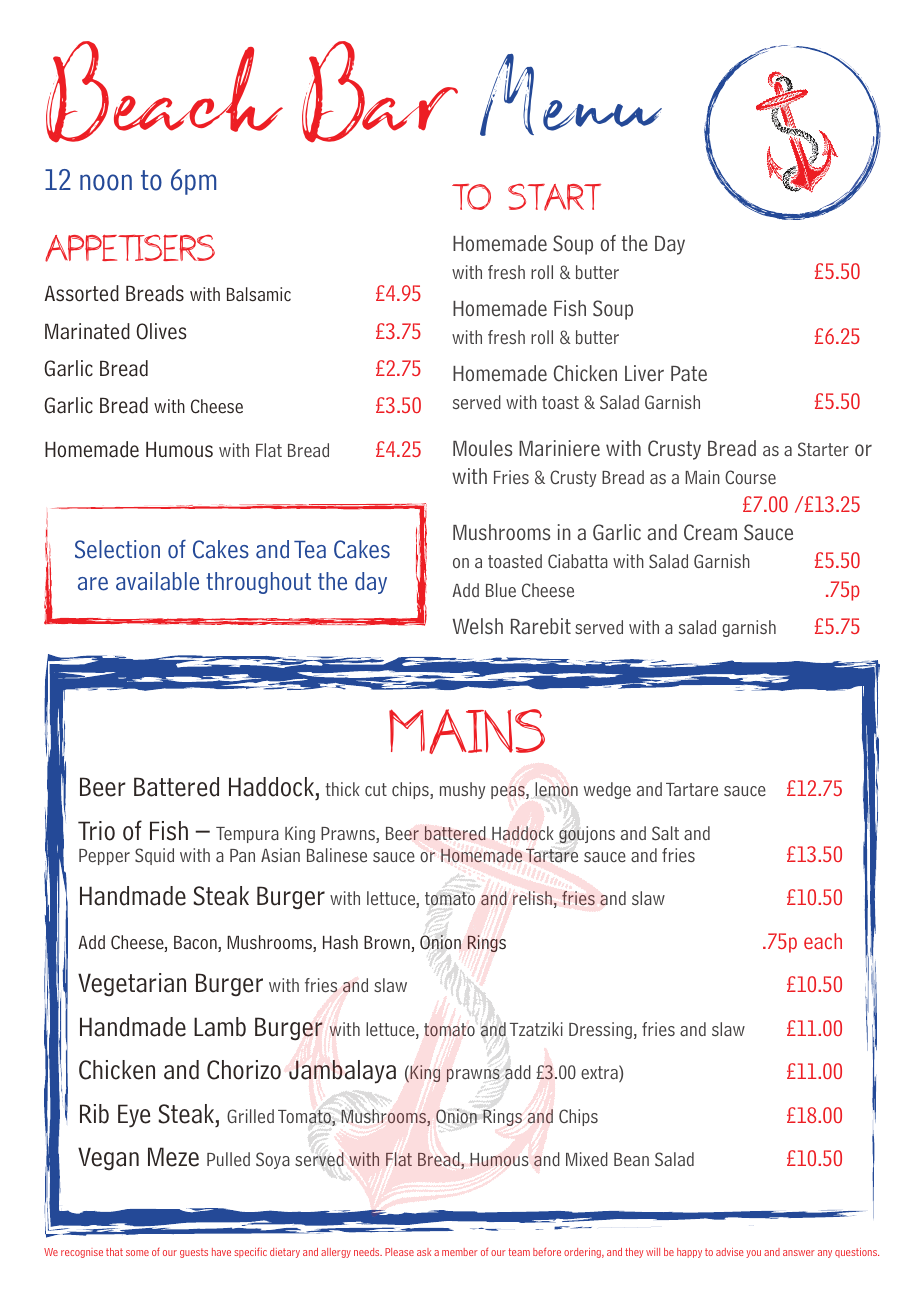 The width and height of the screenshot is (924, 1308). Describe the element at coordinates (501, 590) in the screenshot. I see `Blue` at that location.
